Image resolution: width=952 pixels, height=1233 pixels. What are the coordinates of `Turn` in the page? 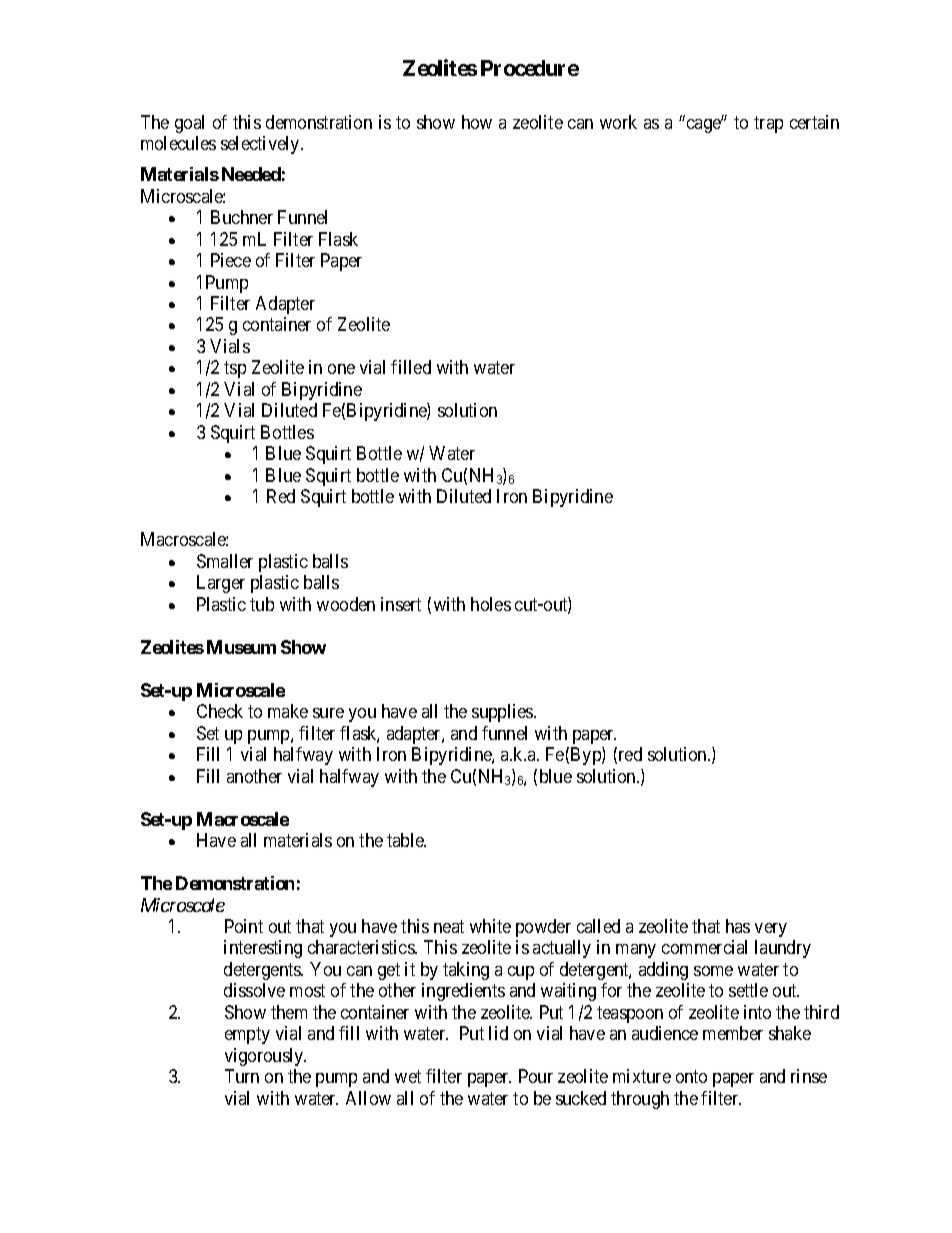 It's located at (242, 1076).
